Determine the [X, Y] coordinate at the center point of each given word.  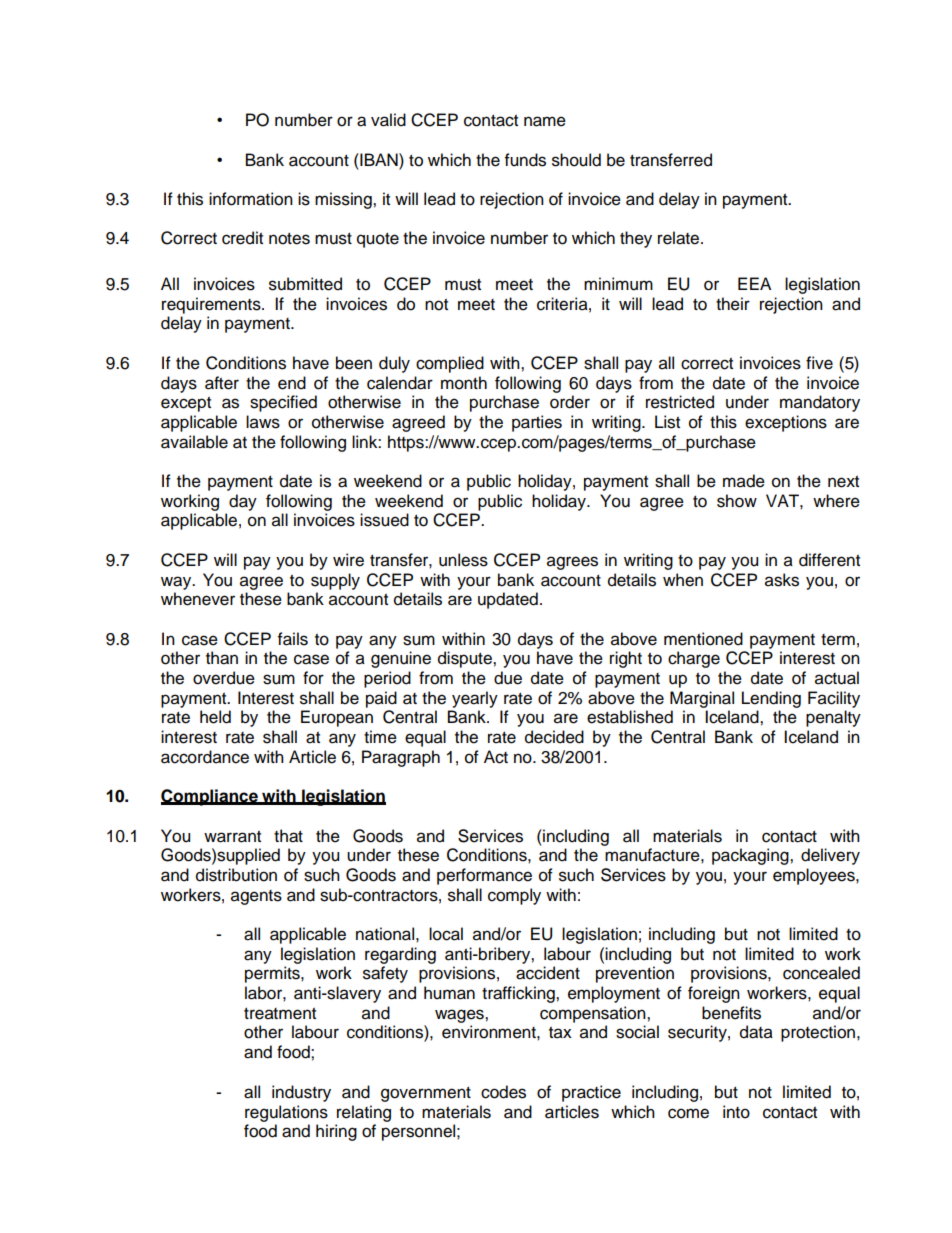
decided [554, 737]
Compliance [210, 797]
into [736, 1112]
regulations [286, 1113]
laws [263, 422]
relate [680, 238]
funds [525, 160]
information [251, 199]
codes [503, 1092]
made [744, 481]
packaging [751, 856]
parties [537, 423]
